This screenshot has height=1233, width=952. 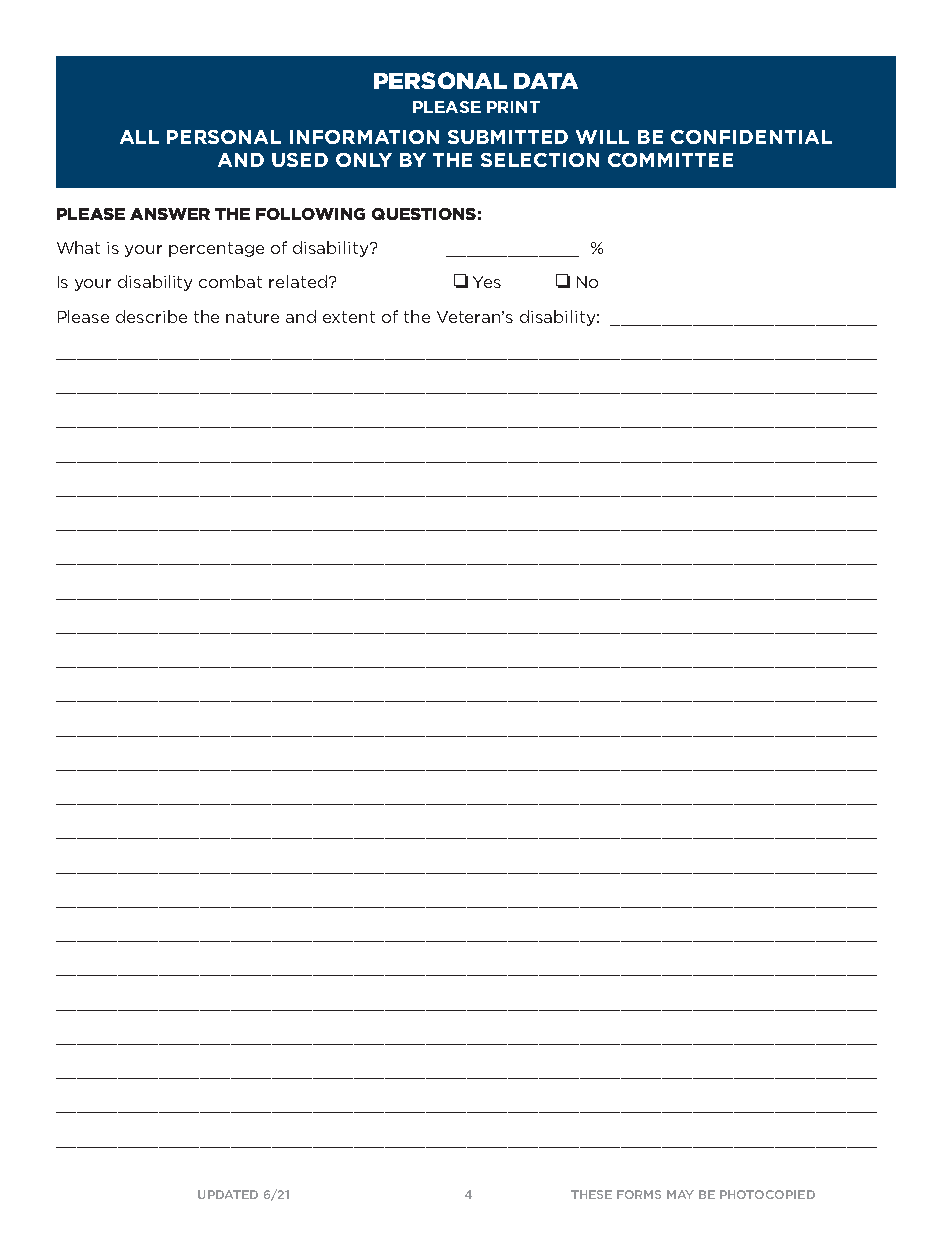 I want to click on UPDATED, so click(x=228, y=1194).
